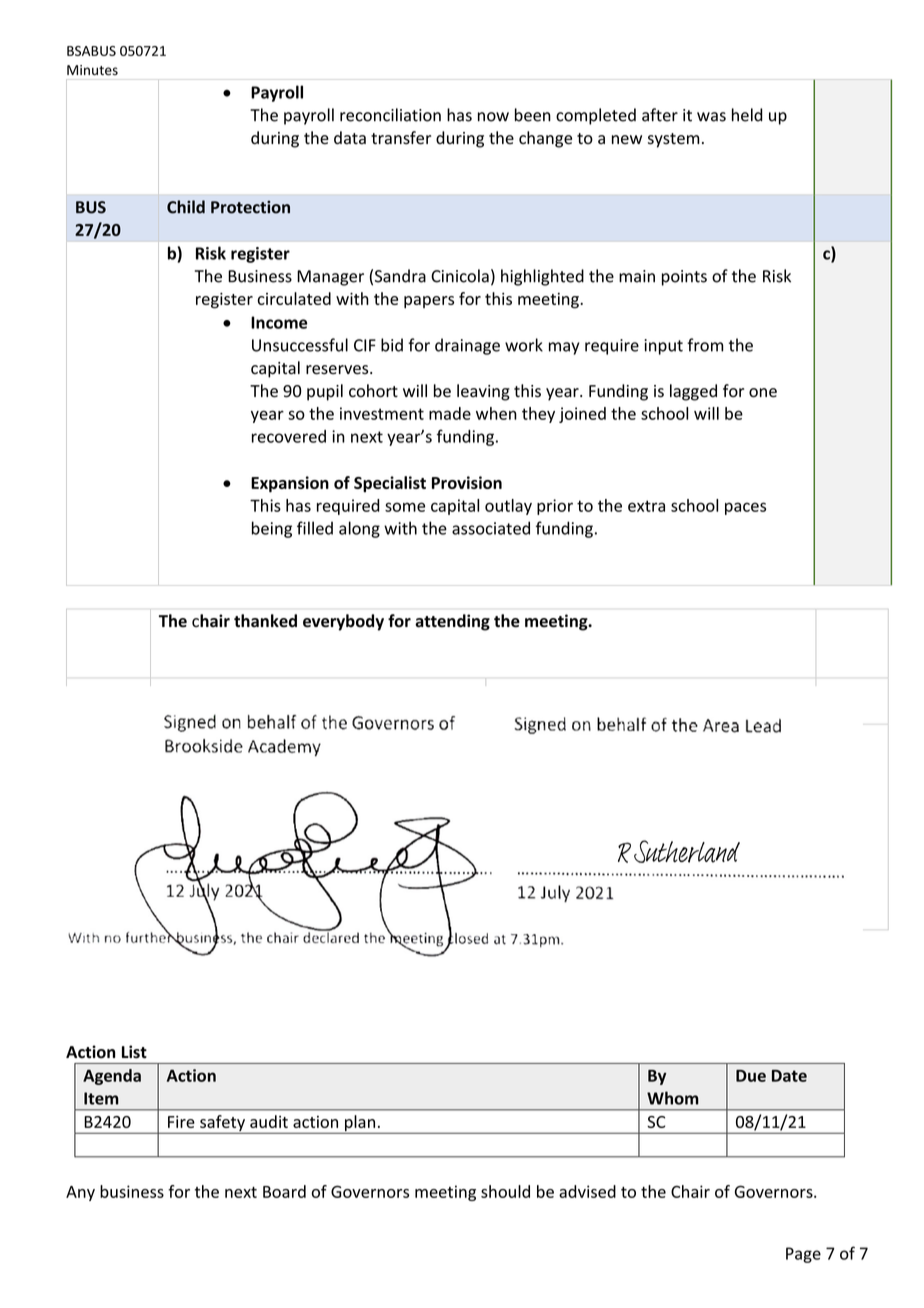 This screenshot has width=924, height=1308. Describe the element at coordinates (112, 1077) in the screenshot. I see `Agenda` at that location.
